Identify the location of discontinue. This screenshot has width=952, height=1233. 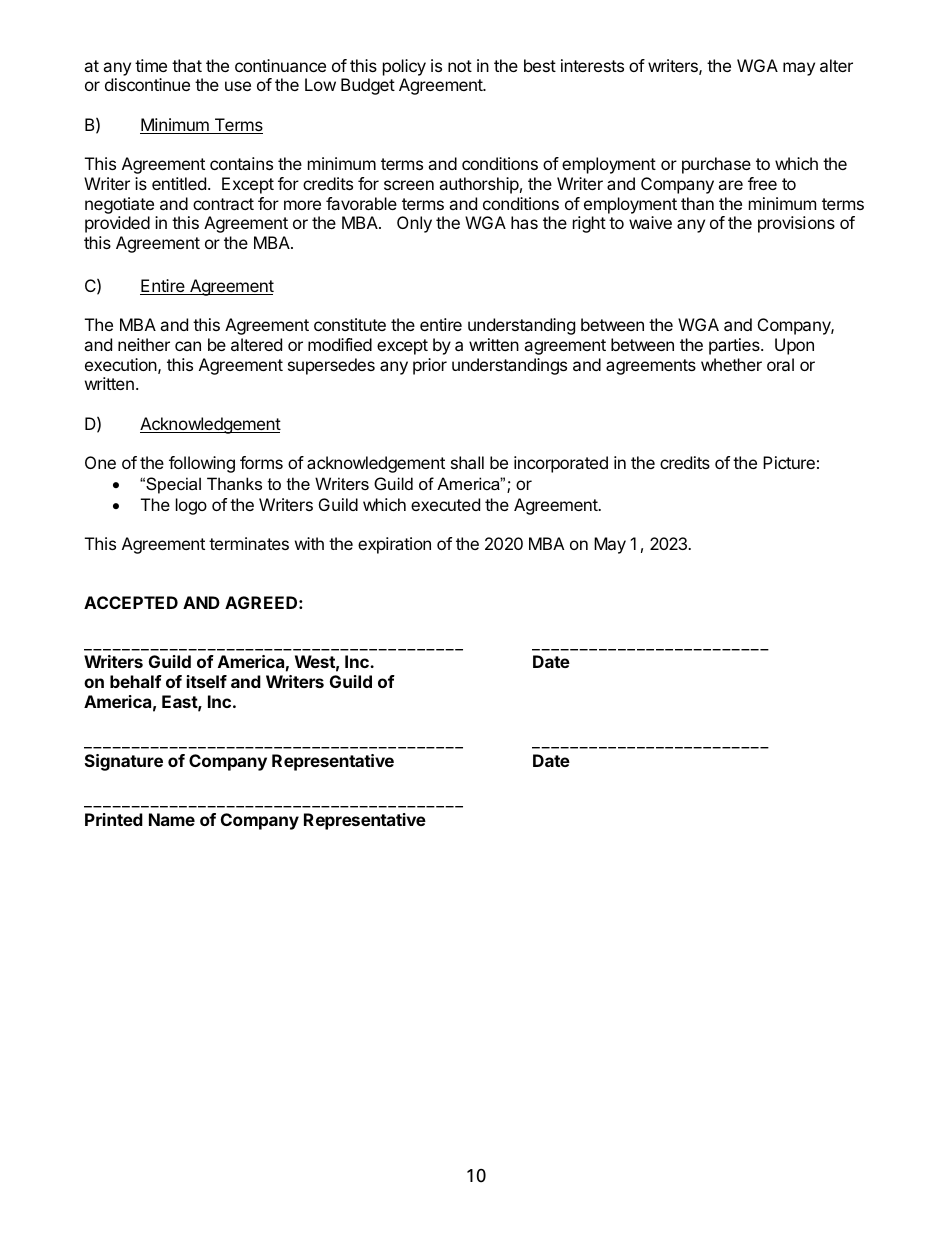
(147, 84).
